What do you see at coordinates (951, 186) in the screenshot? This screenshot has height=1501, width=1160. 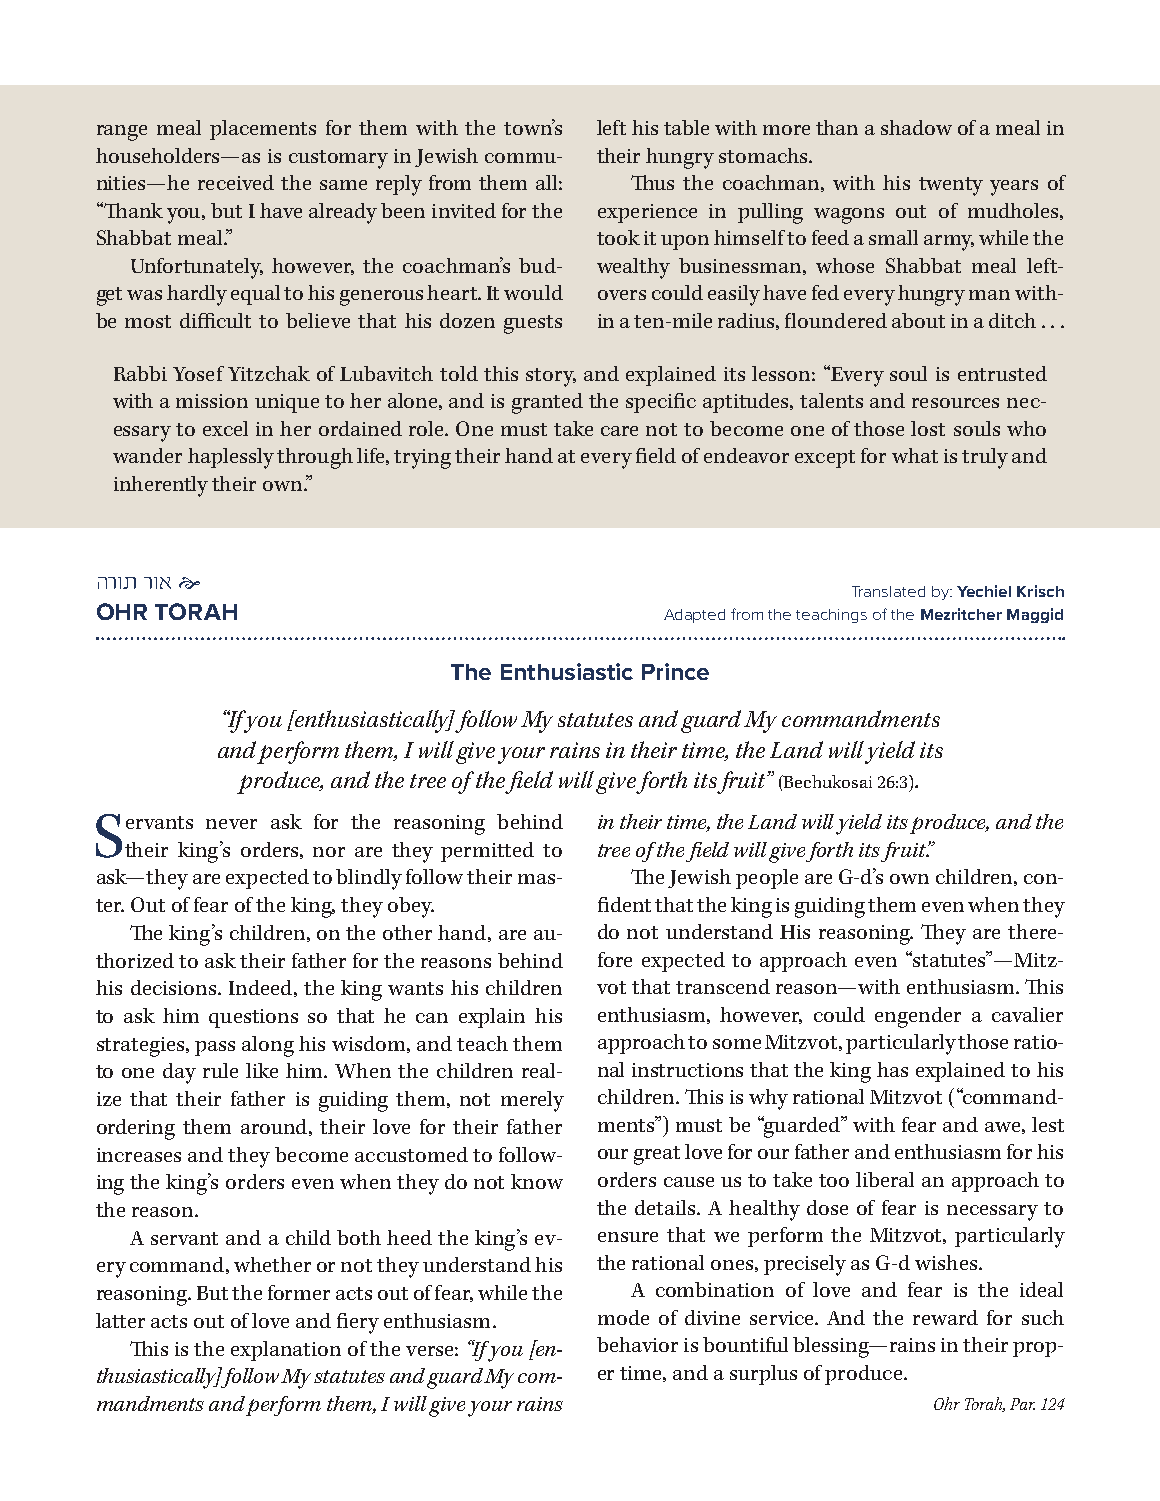 I see `twenty` at bounding box center [951, 186].
